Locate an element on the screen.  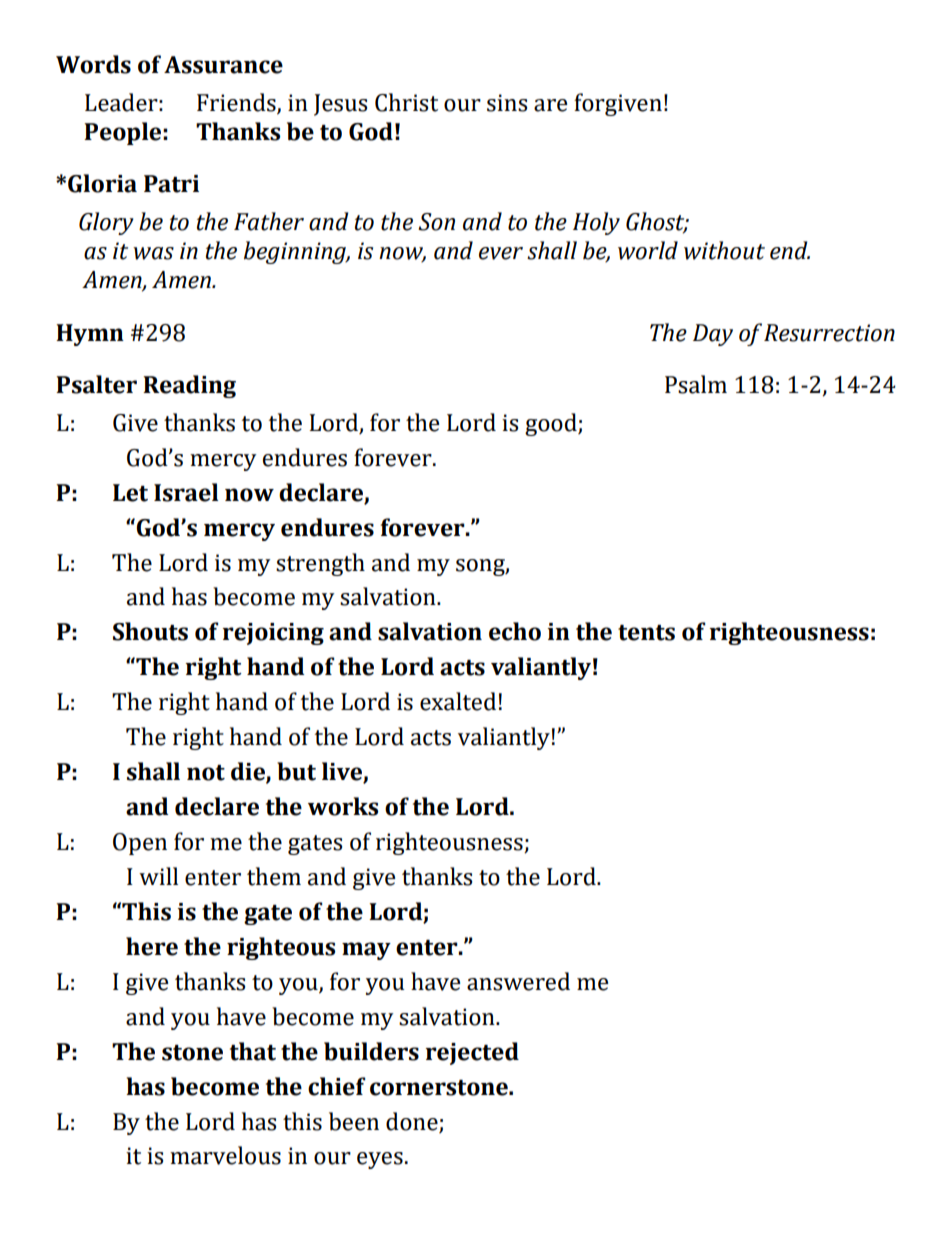
not is located at coordinates (206, 773).
